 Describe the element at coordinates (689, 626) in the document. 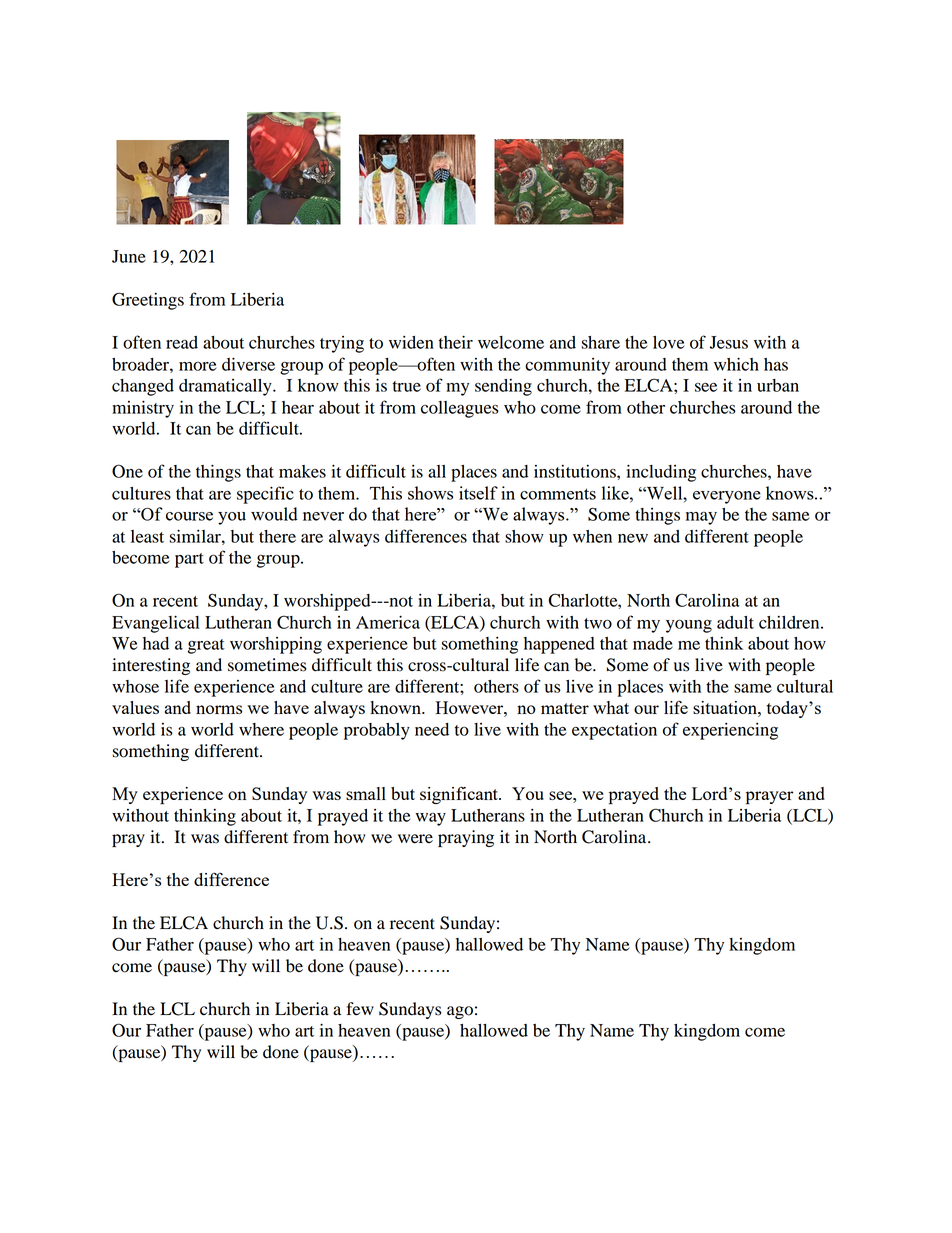

I see `young` at that location.
